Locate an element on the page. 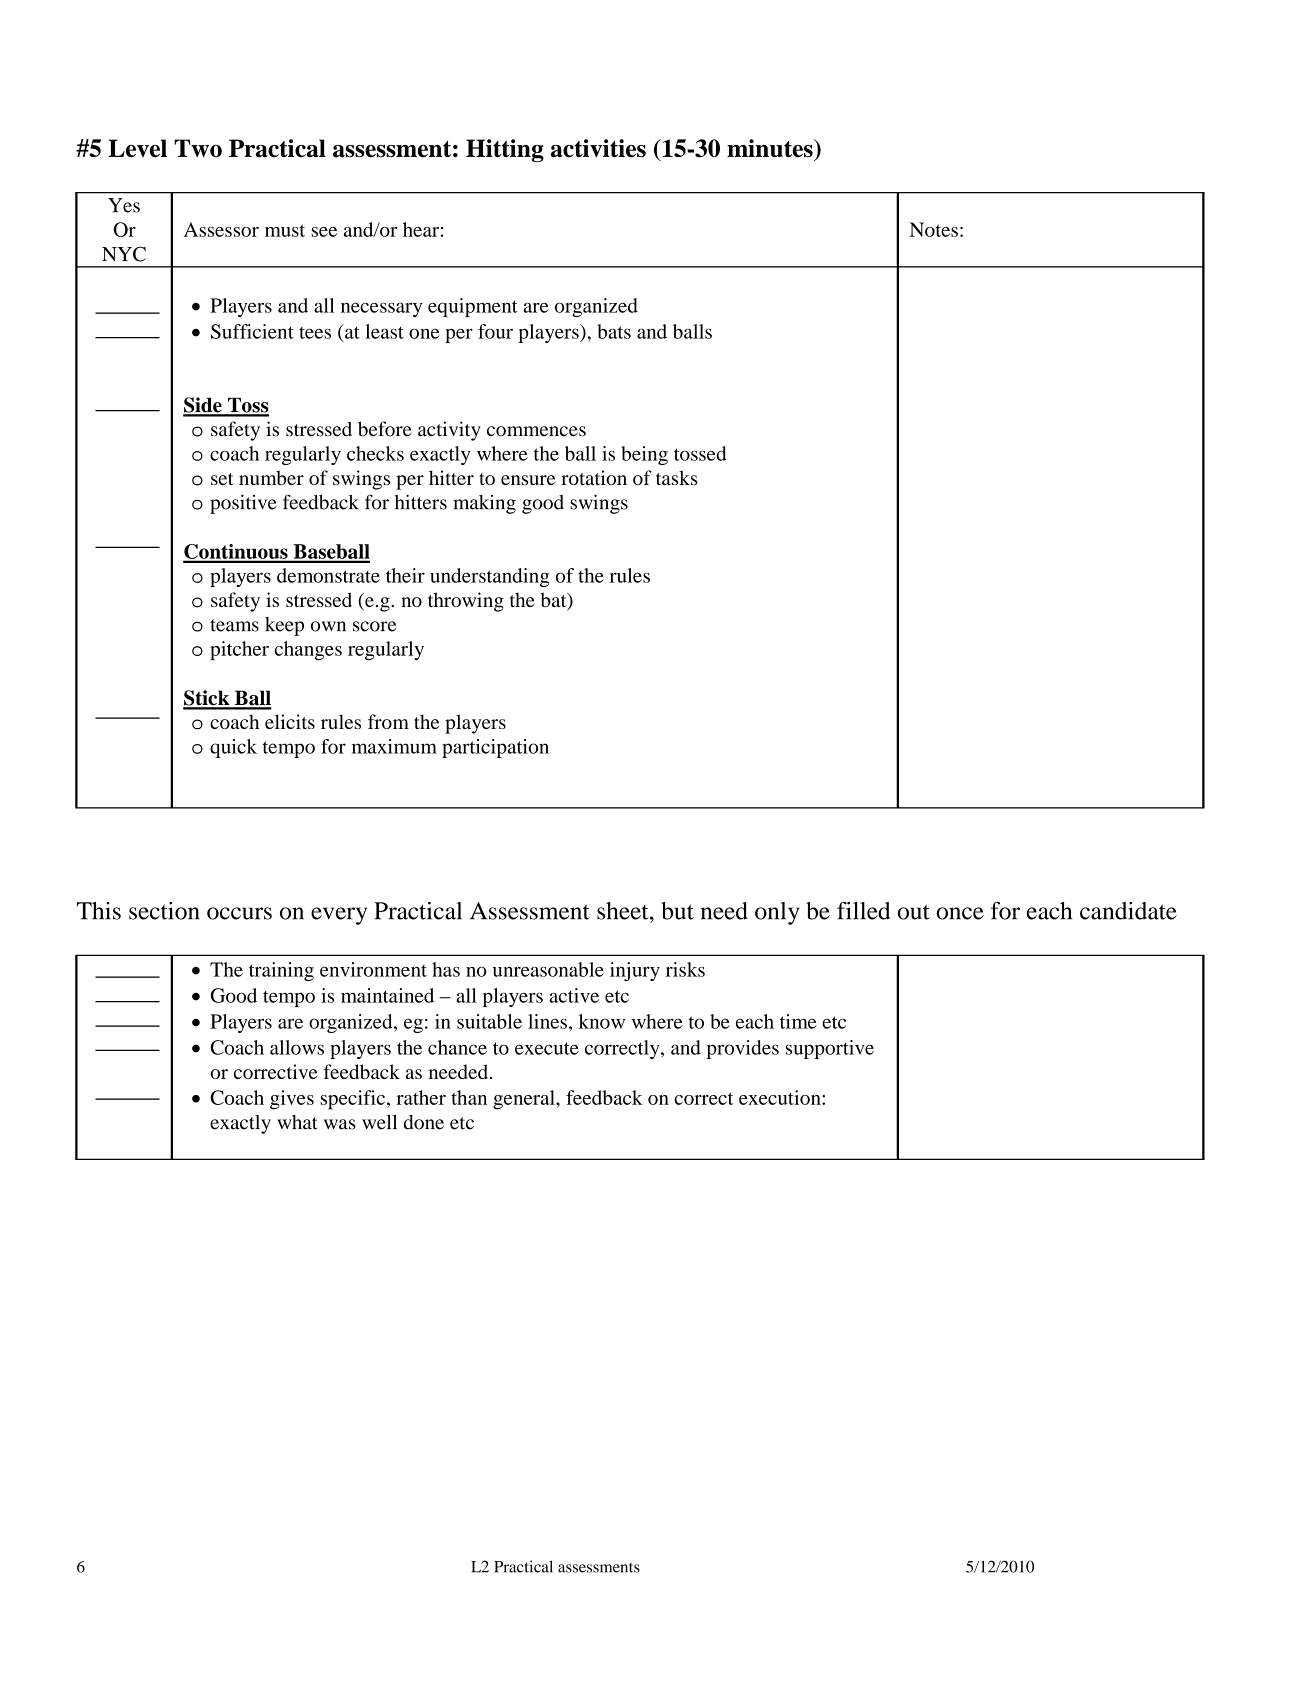  teams is located at coordinates (234, 625).
